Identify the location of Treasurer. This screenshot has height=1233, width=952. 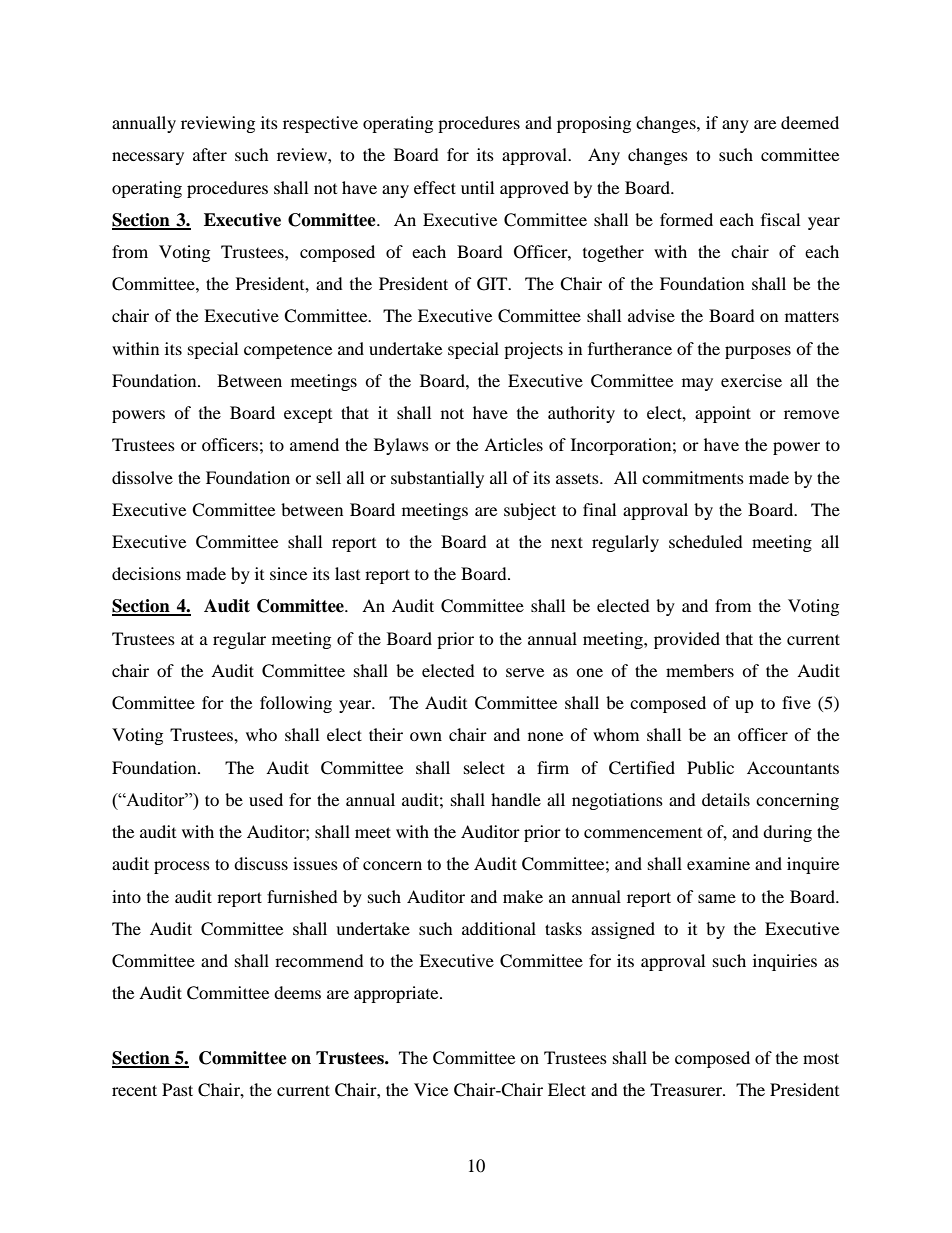
(687, 1089).
